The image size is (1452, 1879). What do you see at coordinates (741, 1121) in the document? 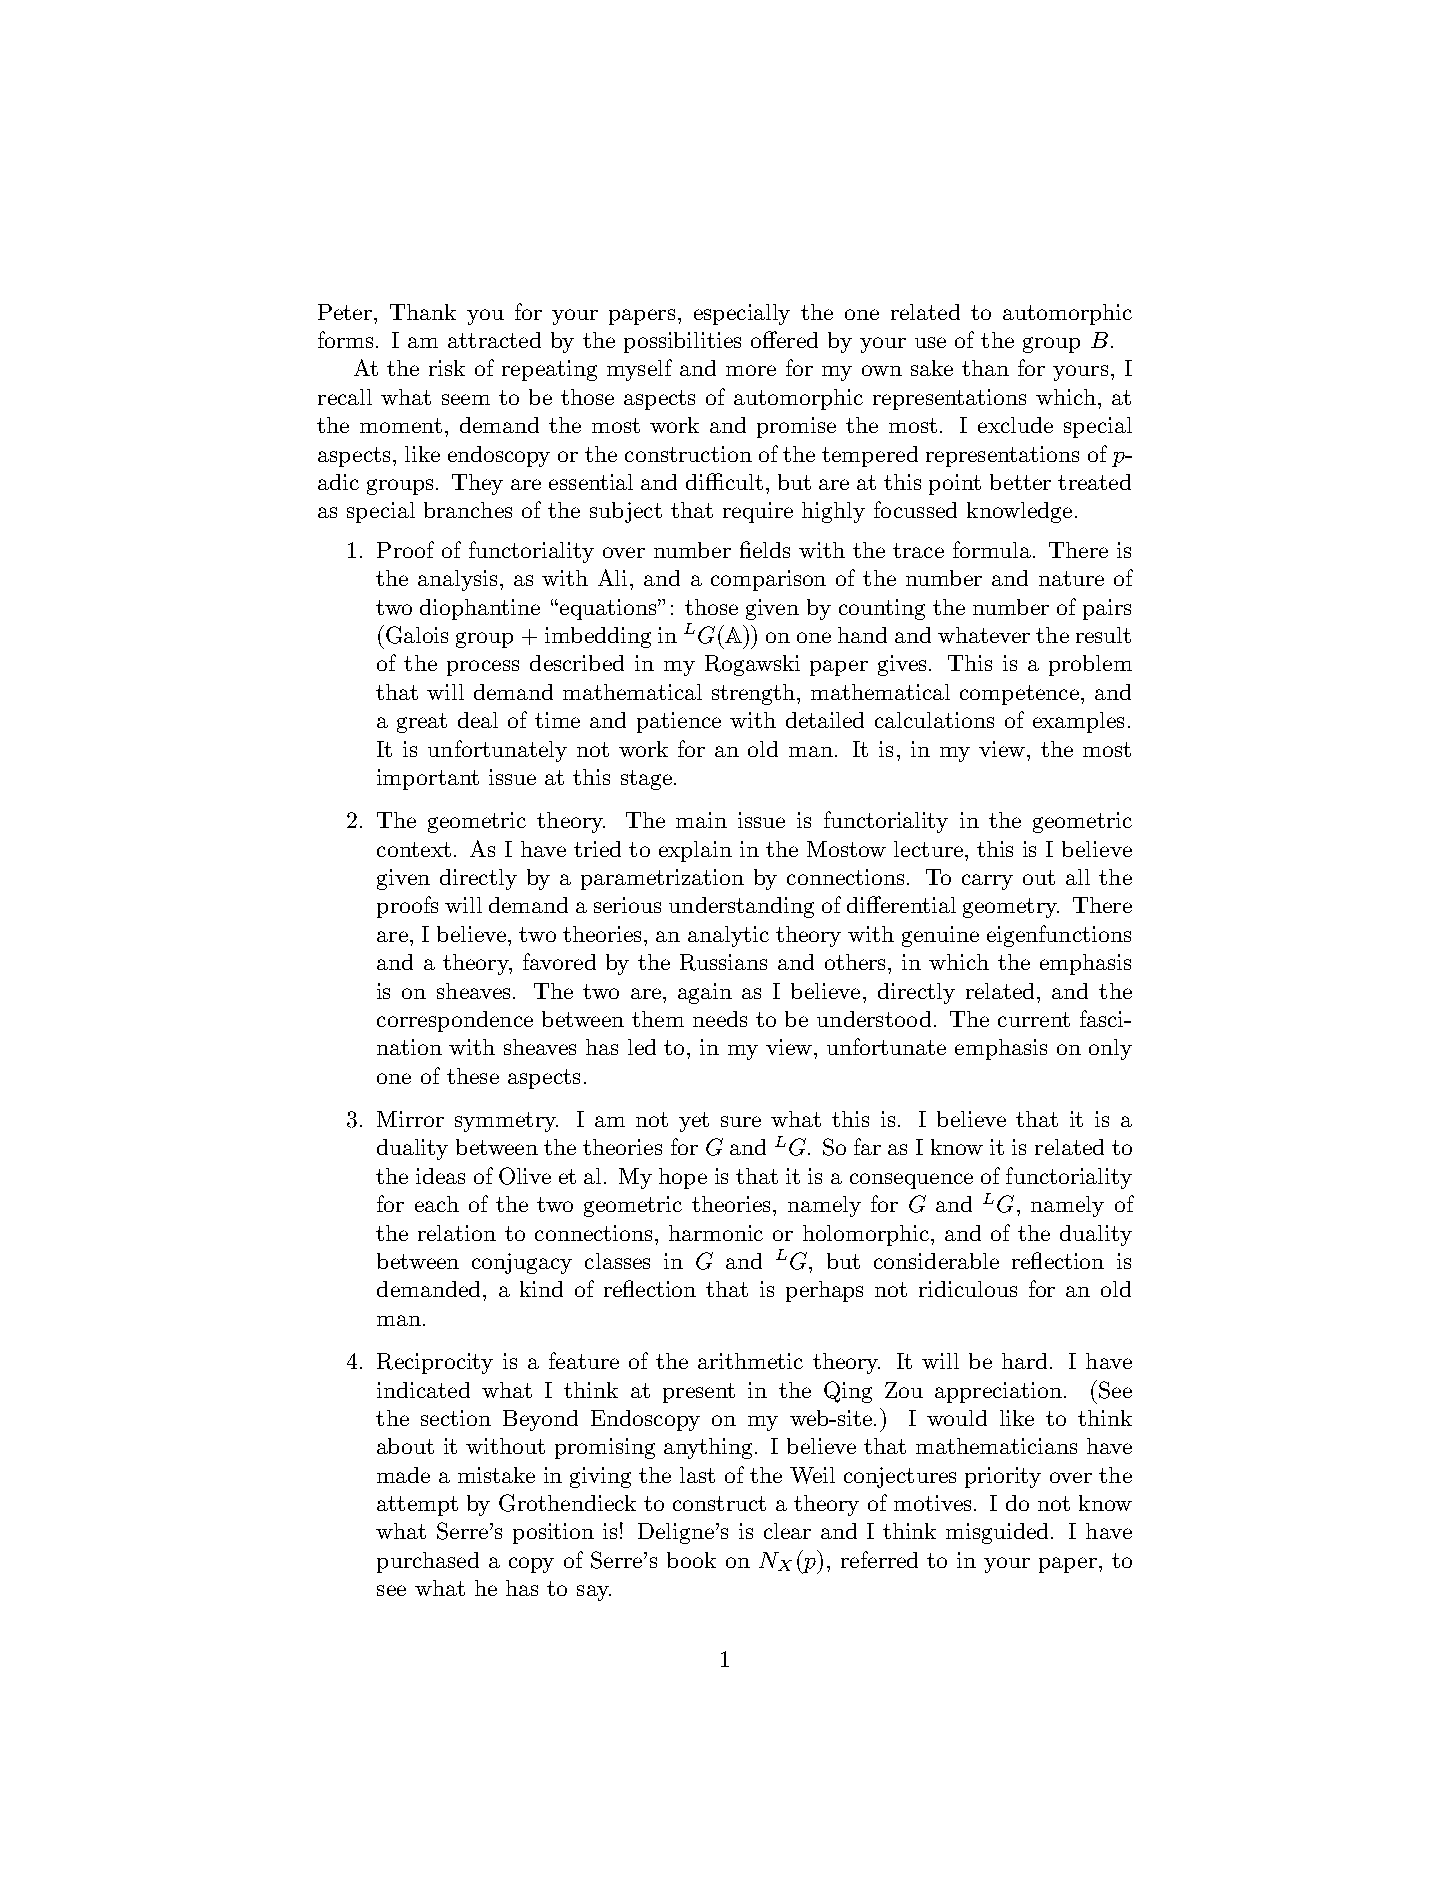
I see `sure` at bounding box center [741, 1121].
